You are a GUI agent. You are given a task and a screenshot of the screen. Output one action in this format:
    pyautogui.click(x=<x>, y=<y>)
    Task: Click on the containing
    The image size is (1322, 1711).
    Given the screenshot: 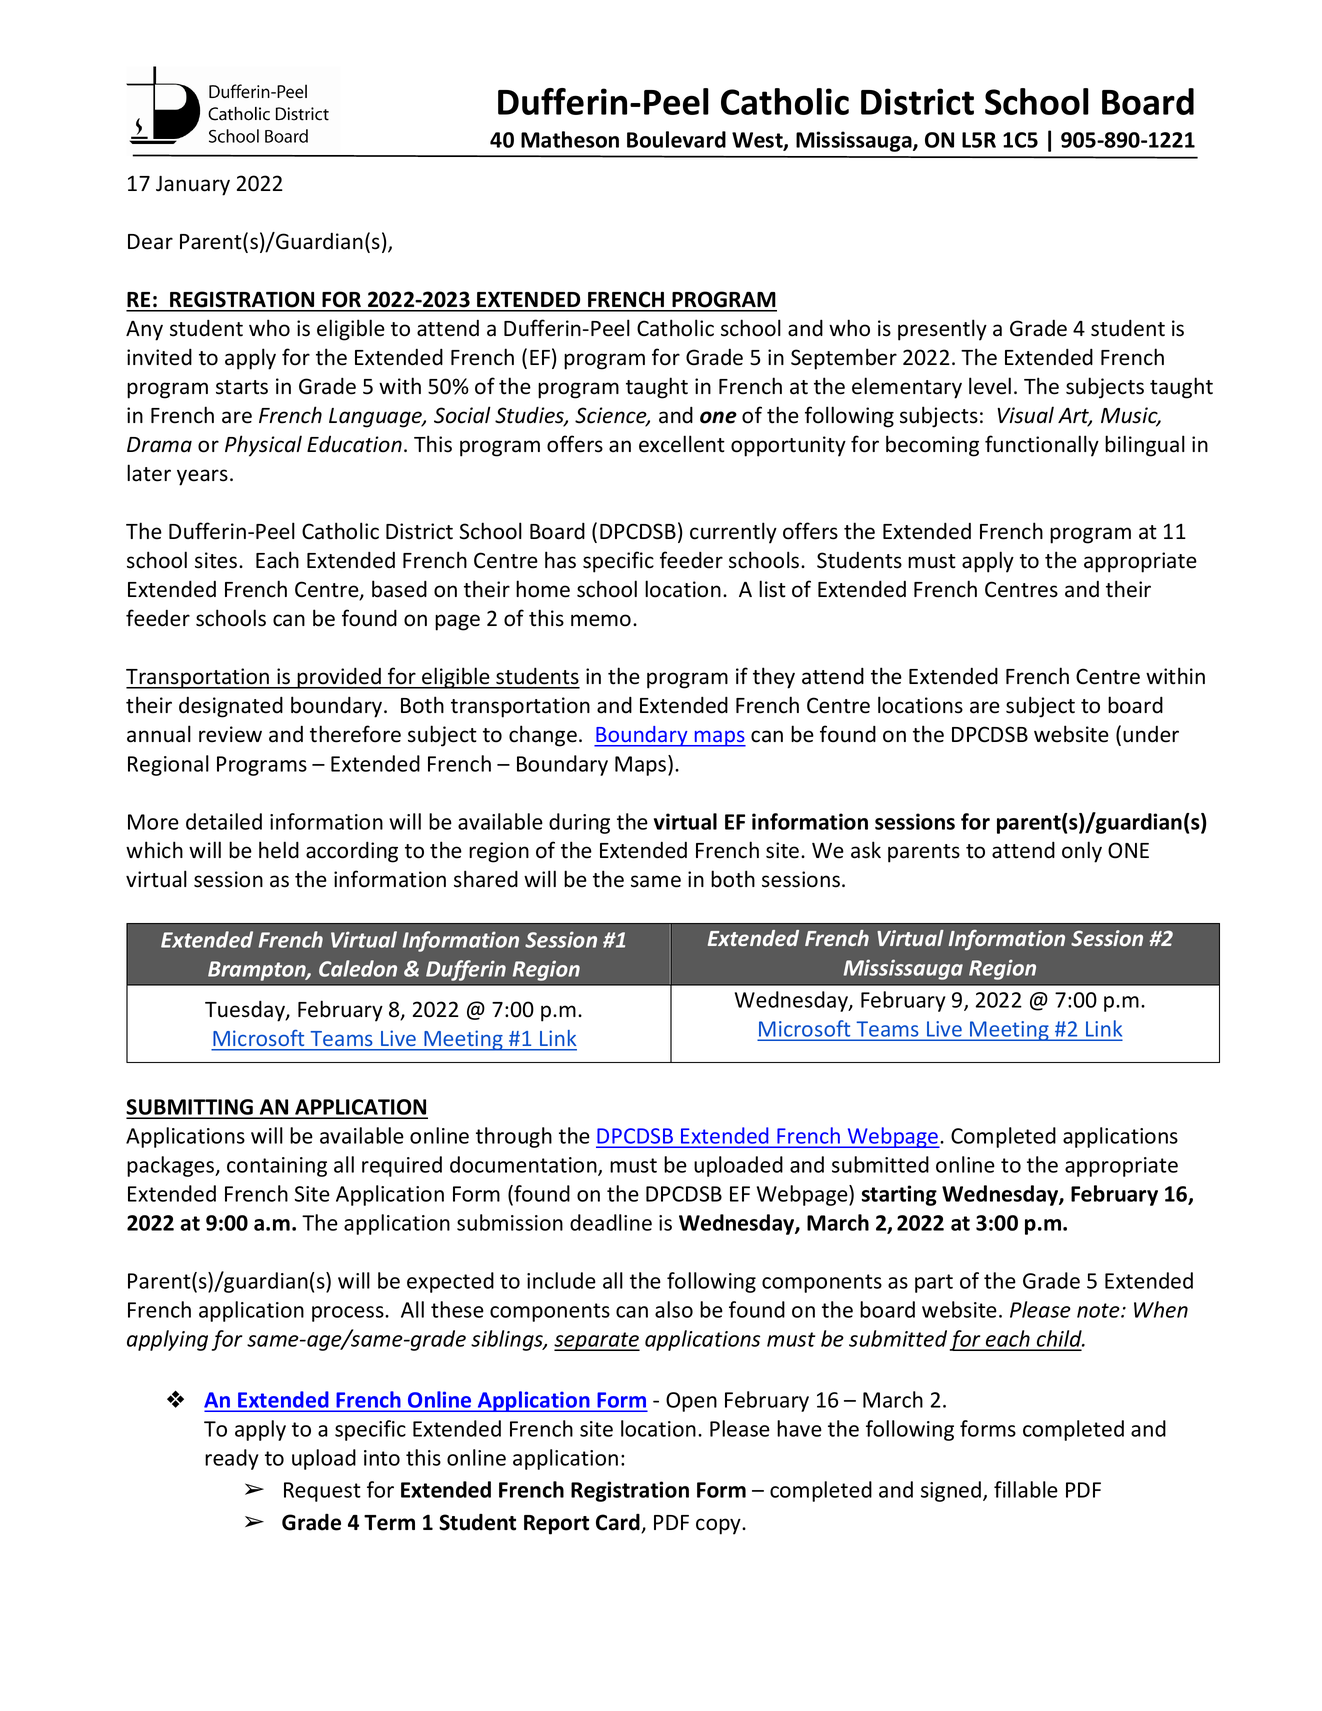 What is the action you would take?
    pyautogui.click(x=277, y=1167)
